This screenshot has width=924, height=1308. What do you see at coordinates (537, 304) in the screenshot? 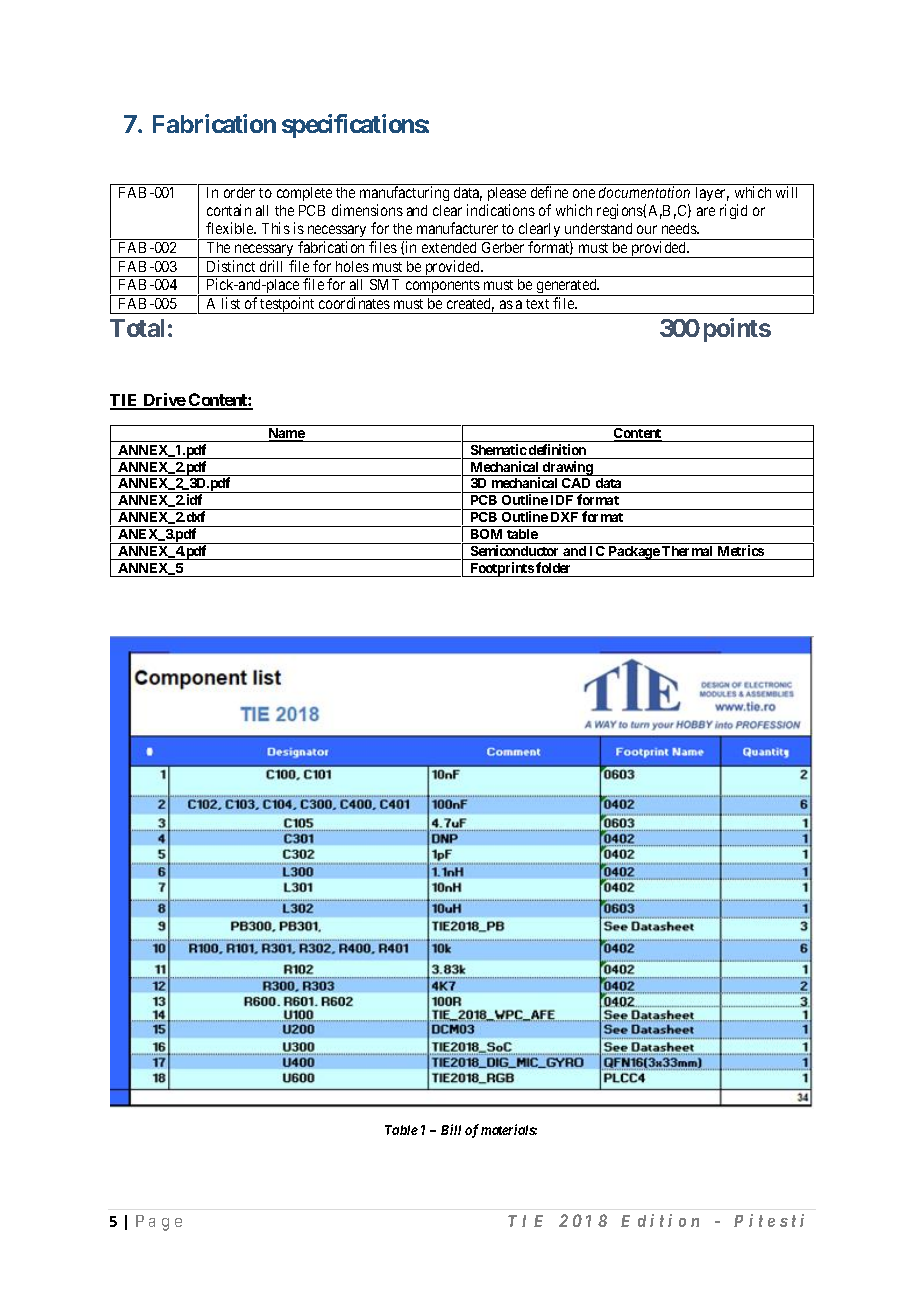
I see `text` at bounding box center [537, 304].
